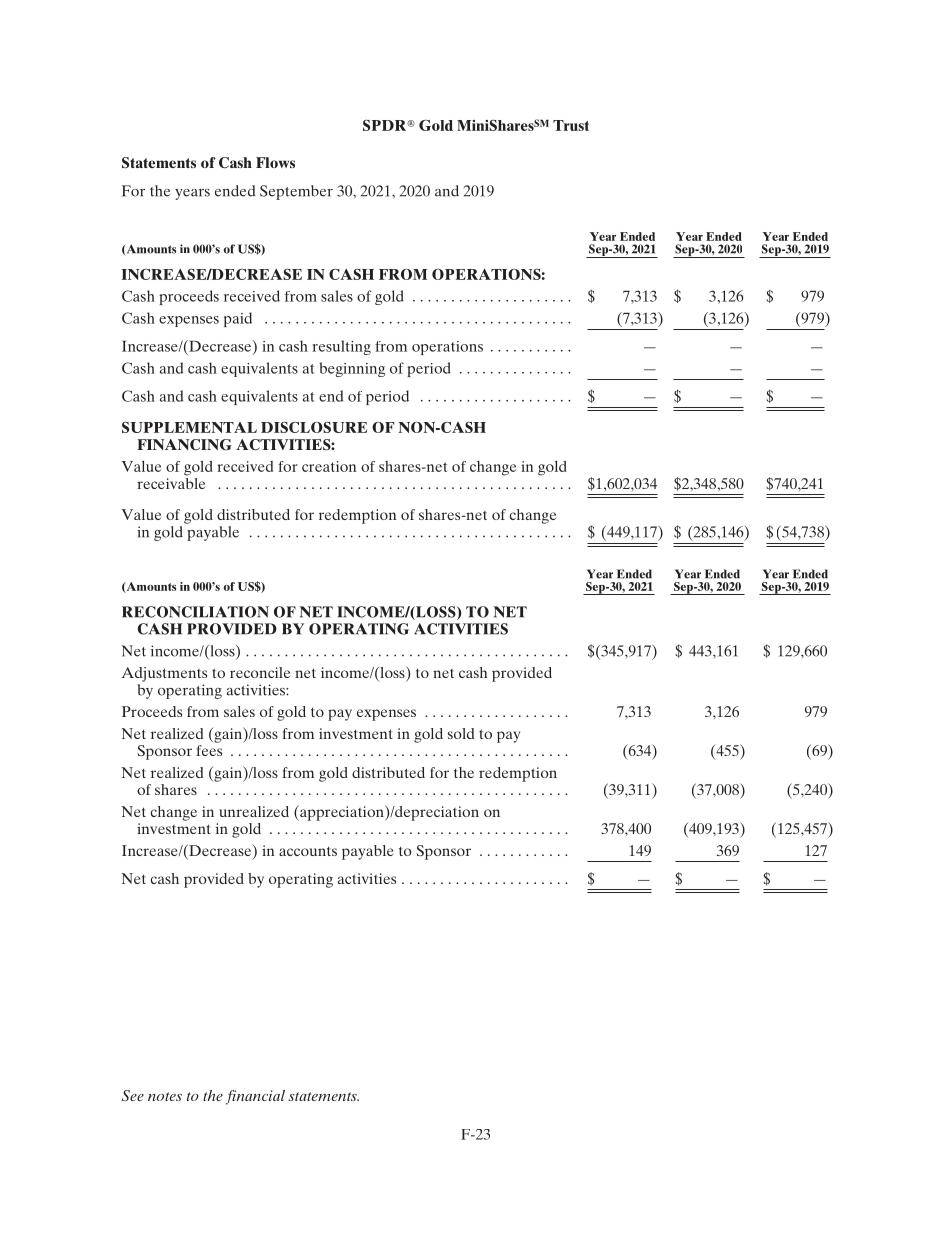 This screenshot has width=952, height=1233. What do you see at coordinates (296, 192) in the screenshot?
I see `September` at bounding box center [296, 192].
